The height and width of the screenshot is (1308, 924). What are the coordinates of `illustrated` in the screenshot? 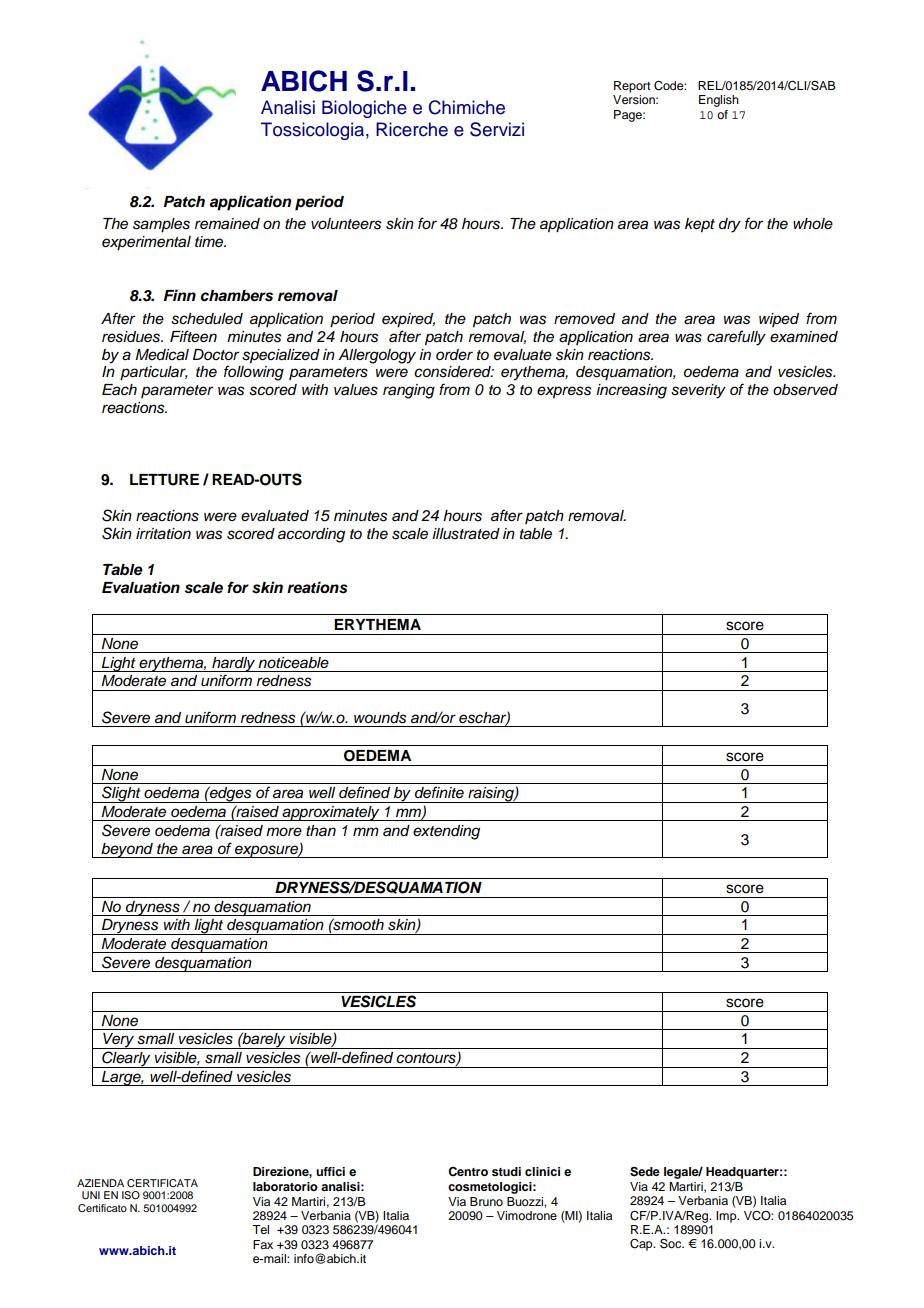 It's located at (466, 534).
